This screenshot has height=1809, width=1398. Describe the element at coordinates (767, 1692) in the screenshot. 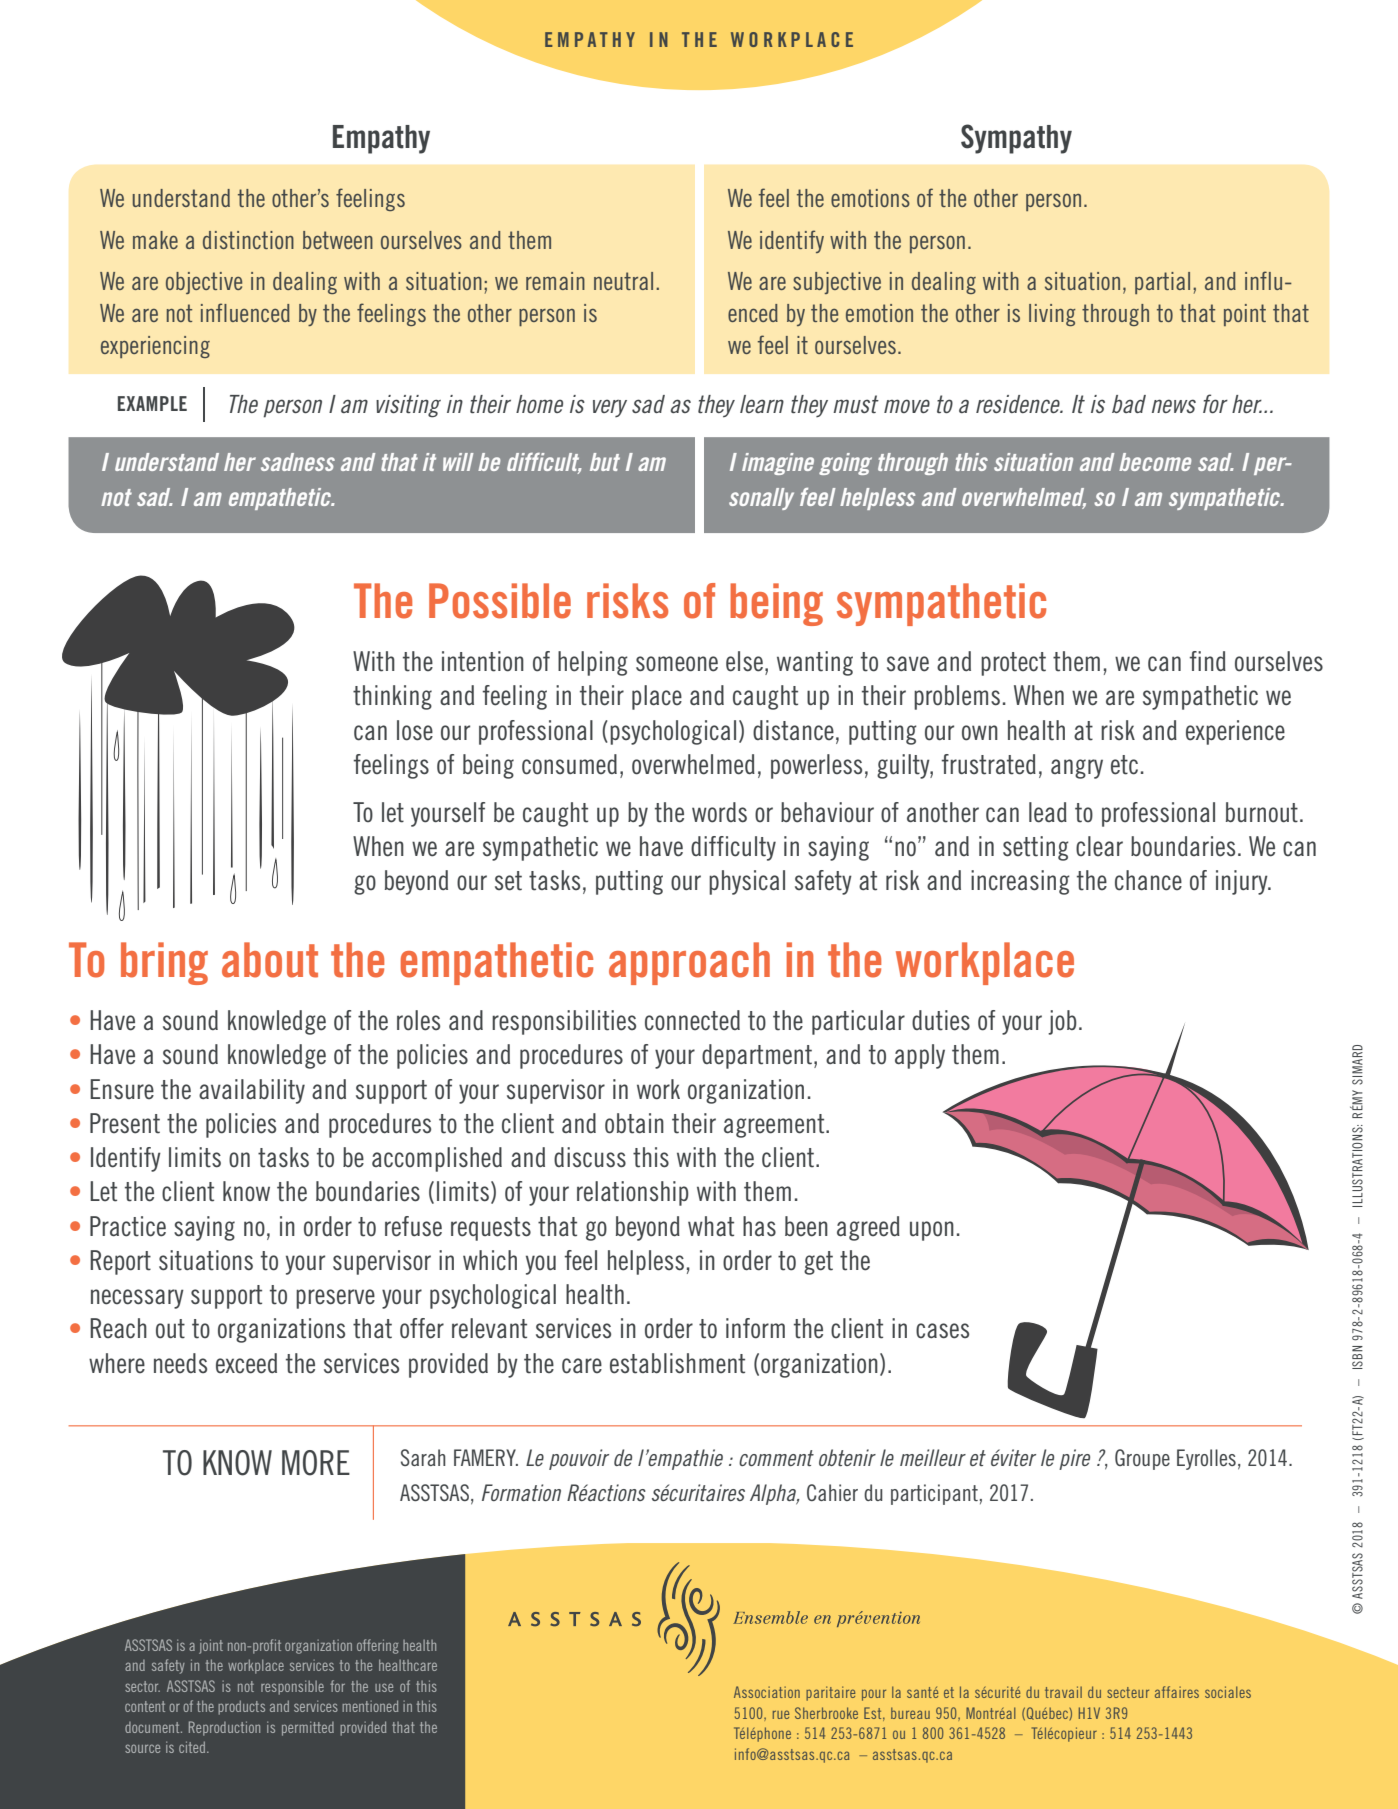

I see `Association` at that location.
